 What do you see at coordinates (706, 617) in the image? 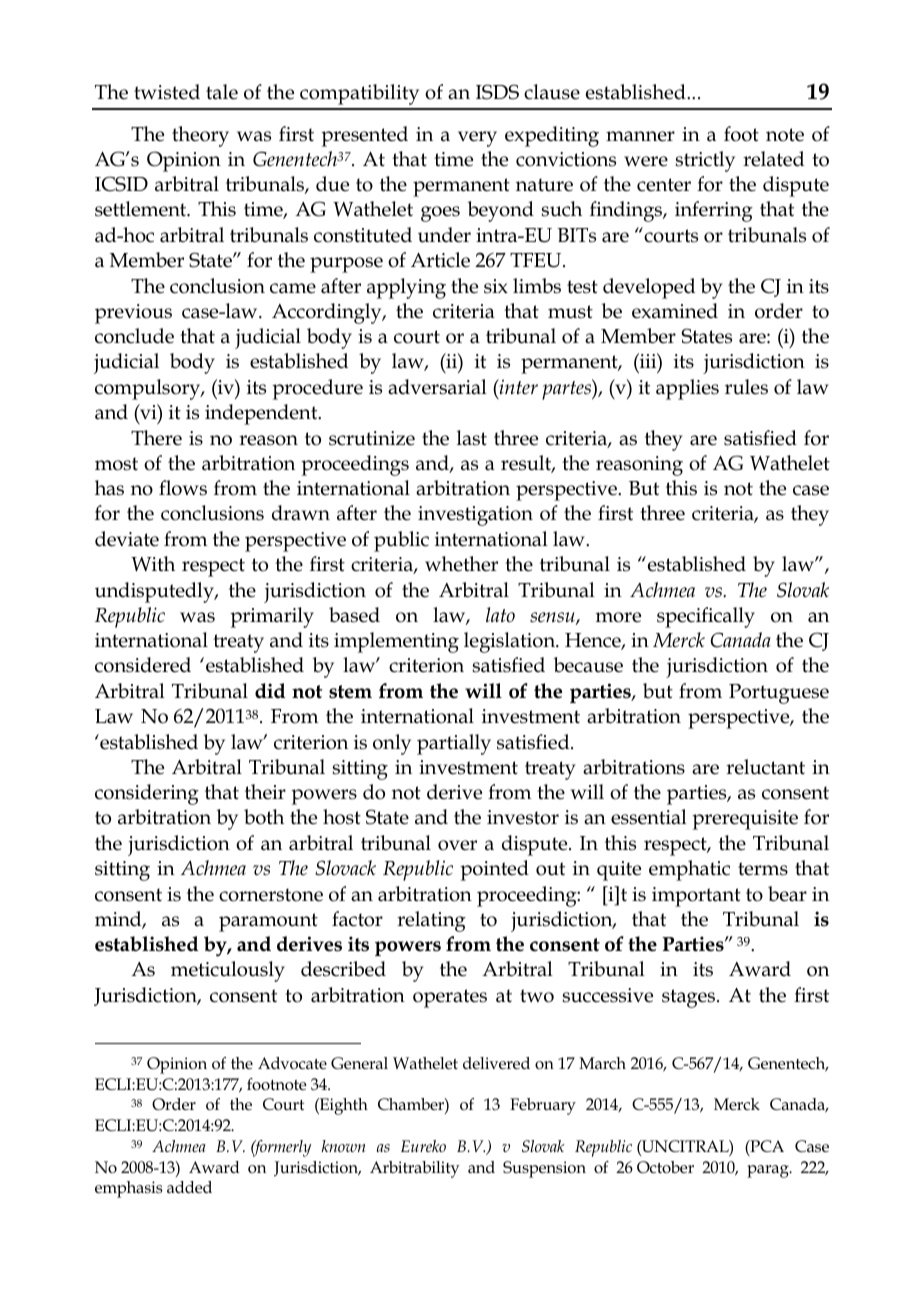
I see `specifically` at bounding box center [706, 617].
